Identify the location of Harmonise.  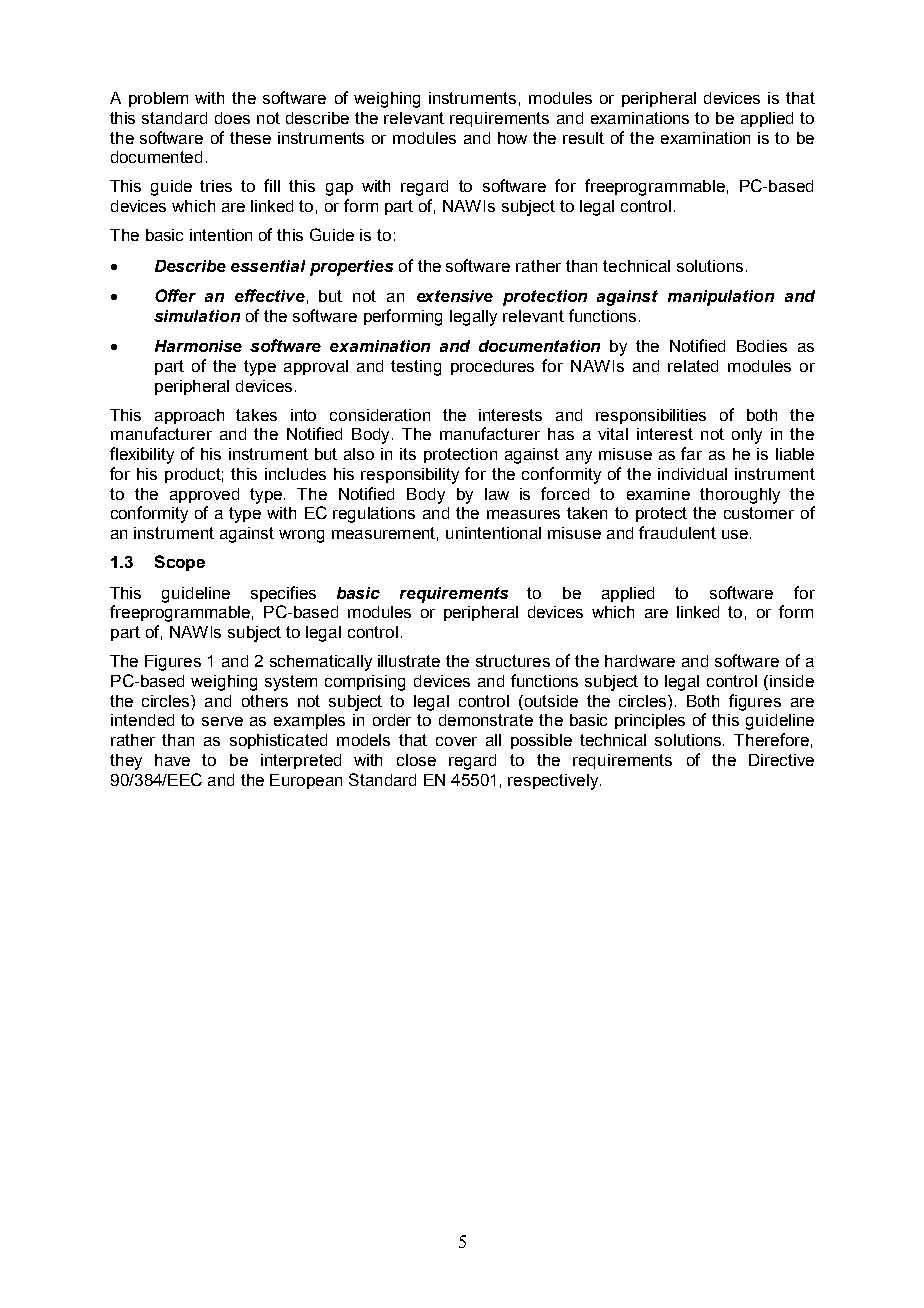
(198, 346).
